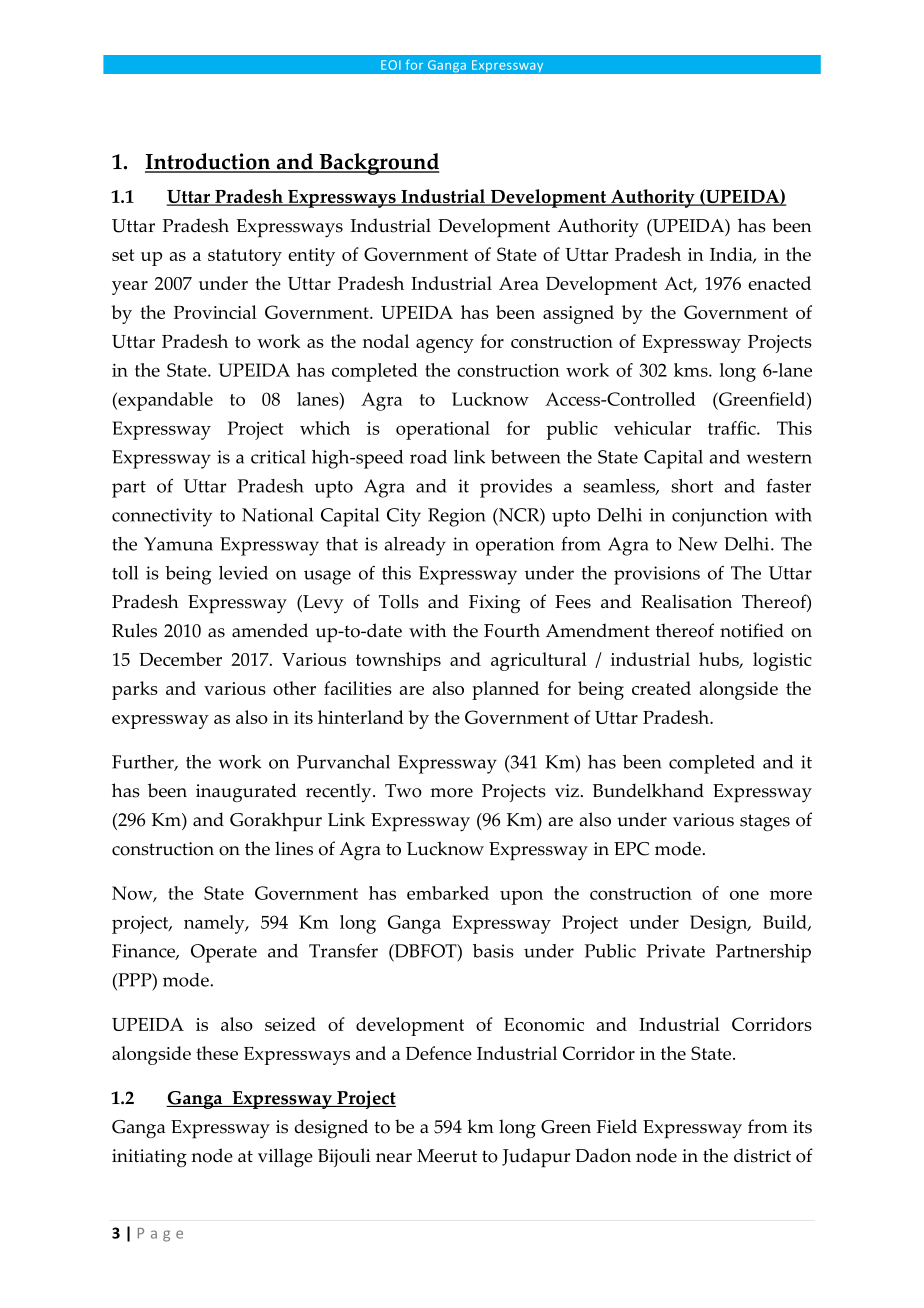 This screenshot has width=924, height=1308. I want to click on initiating, so click(149, 1158).
